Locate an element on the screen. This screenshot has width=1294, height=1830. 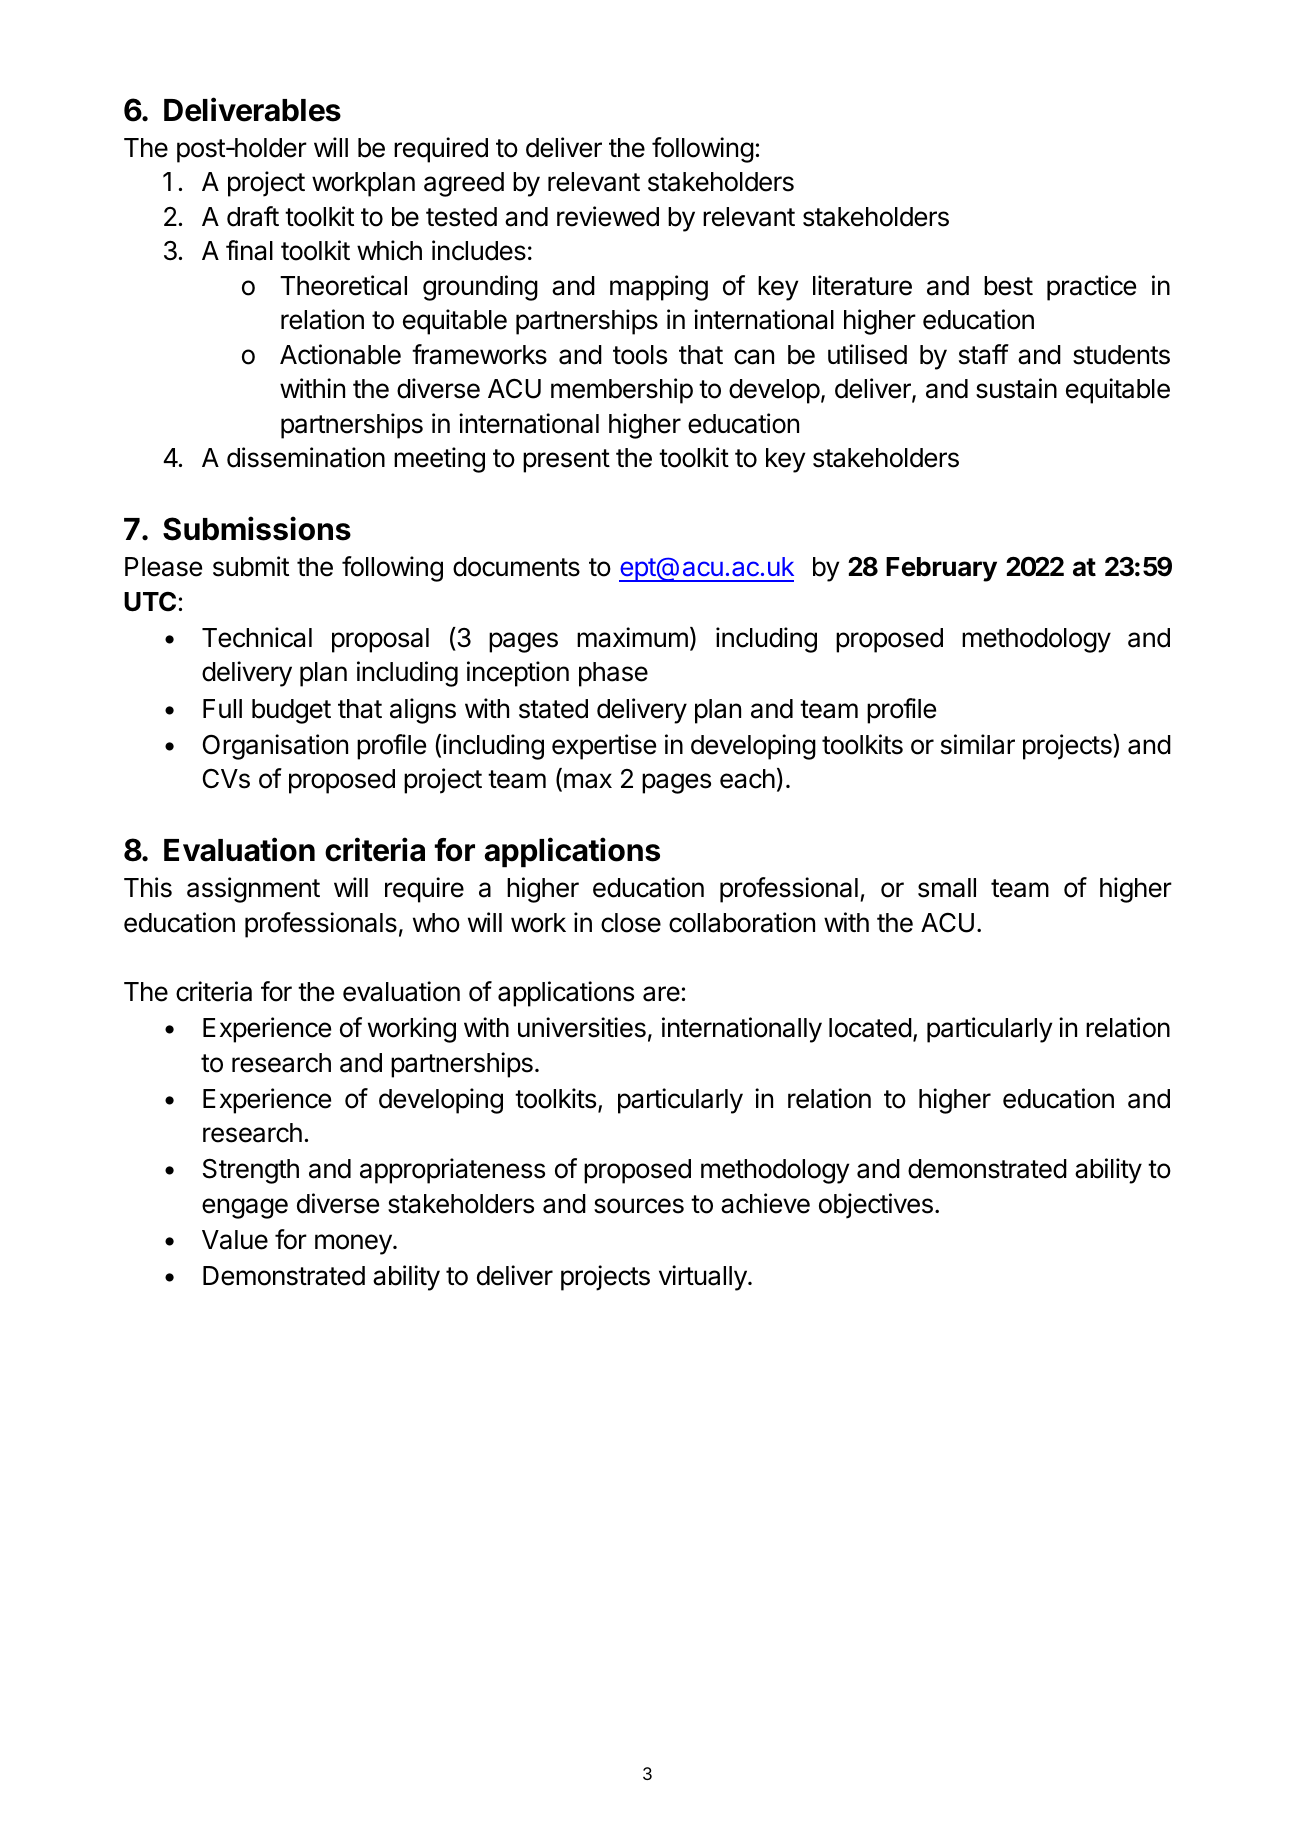
sustain is located at coordinates (1016, 388).
